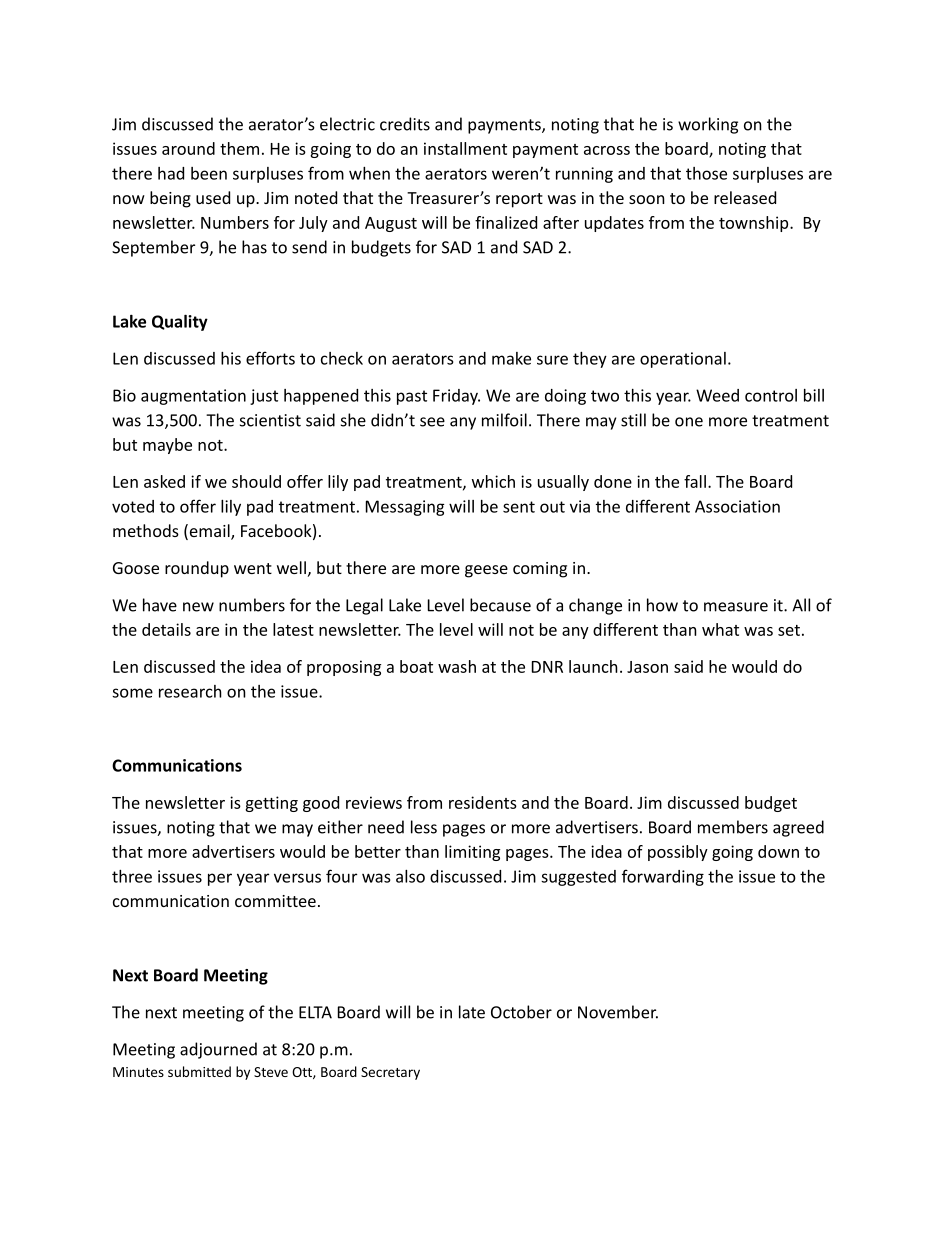 This screenshot has width=952, height=1233. What do you see at coordinates (271, 804) in the screenshot?
I see `getting` at bounding box center [271, 804].
